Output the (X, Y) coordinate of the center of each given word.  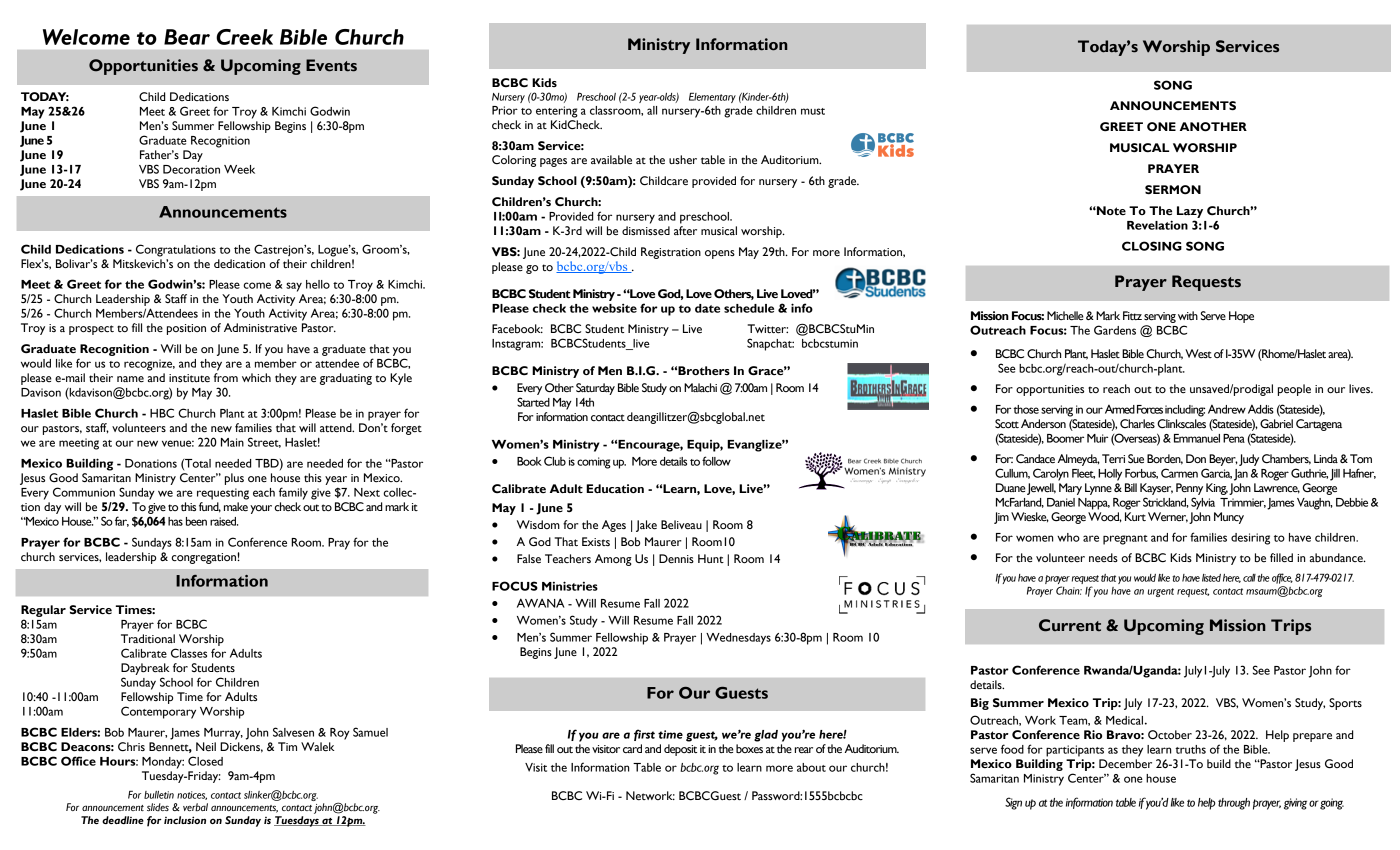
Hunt (711, 558)
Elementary (712, 97)
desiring (1250, 539)
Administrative (260, 328)
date (707, 308)
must (813, 111)
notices (192, 795)
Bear (187, 37)
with (1188, 315)
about (811, 767)
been (196, 521)
